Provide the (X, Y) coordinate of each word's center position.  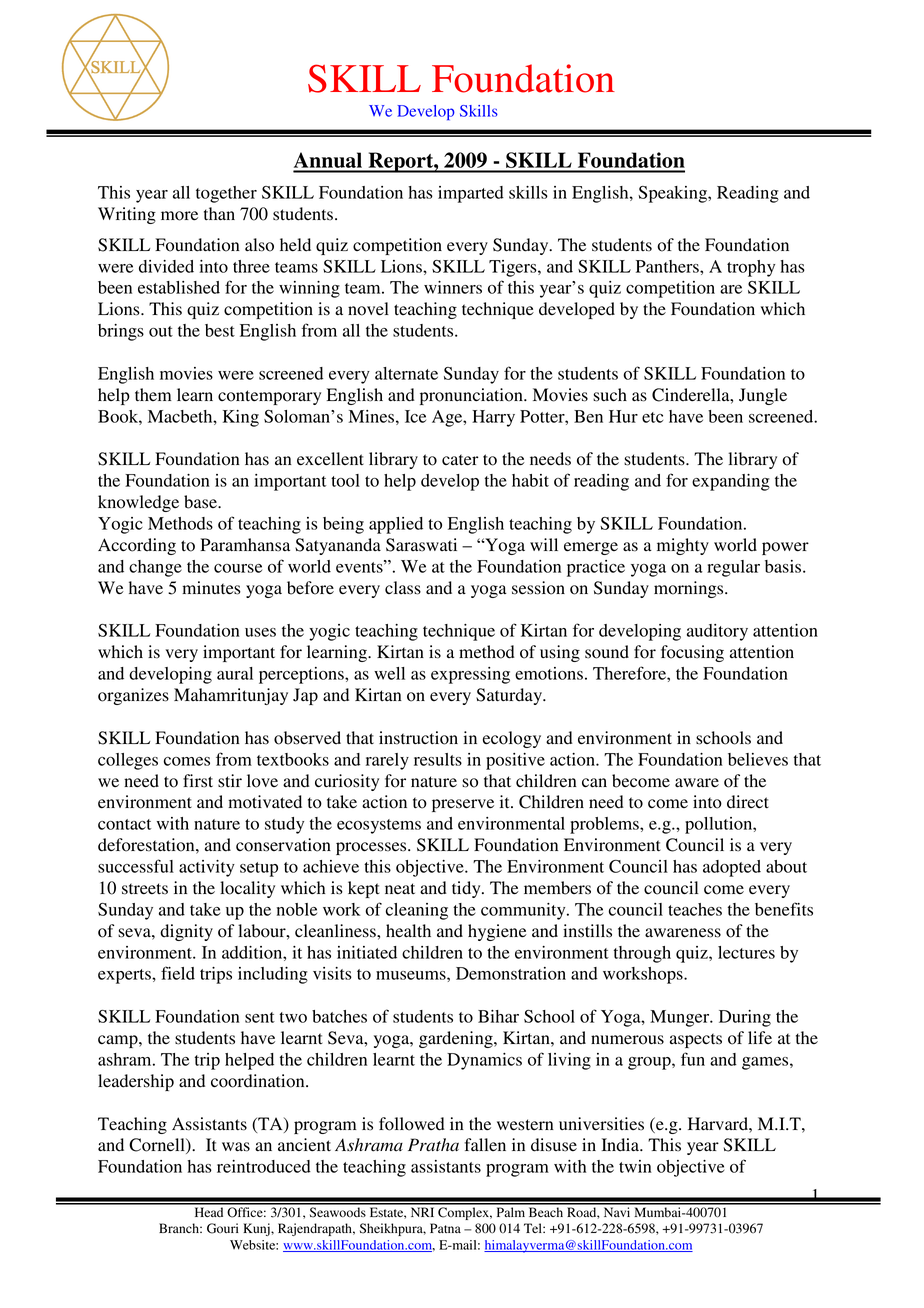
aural (235, 673)
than (219, 214)
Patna (445, 1228)
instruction (418, 738)
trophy (751, 268)
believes (758, 759)
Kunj (257, 1229)
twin (635, 1166)
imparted (471, 194)
